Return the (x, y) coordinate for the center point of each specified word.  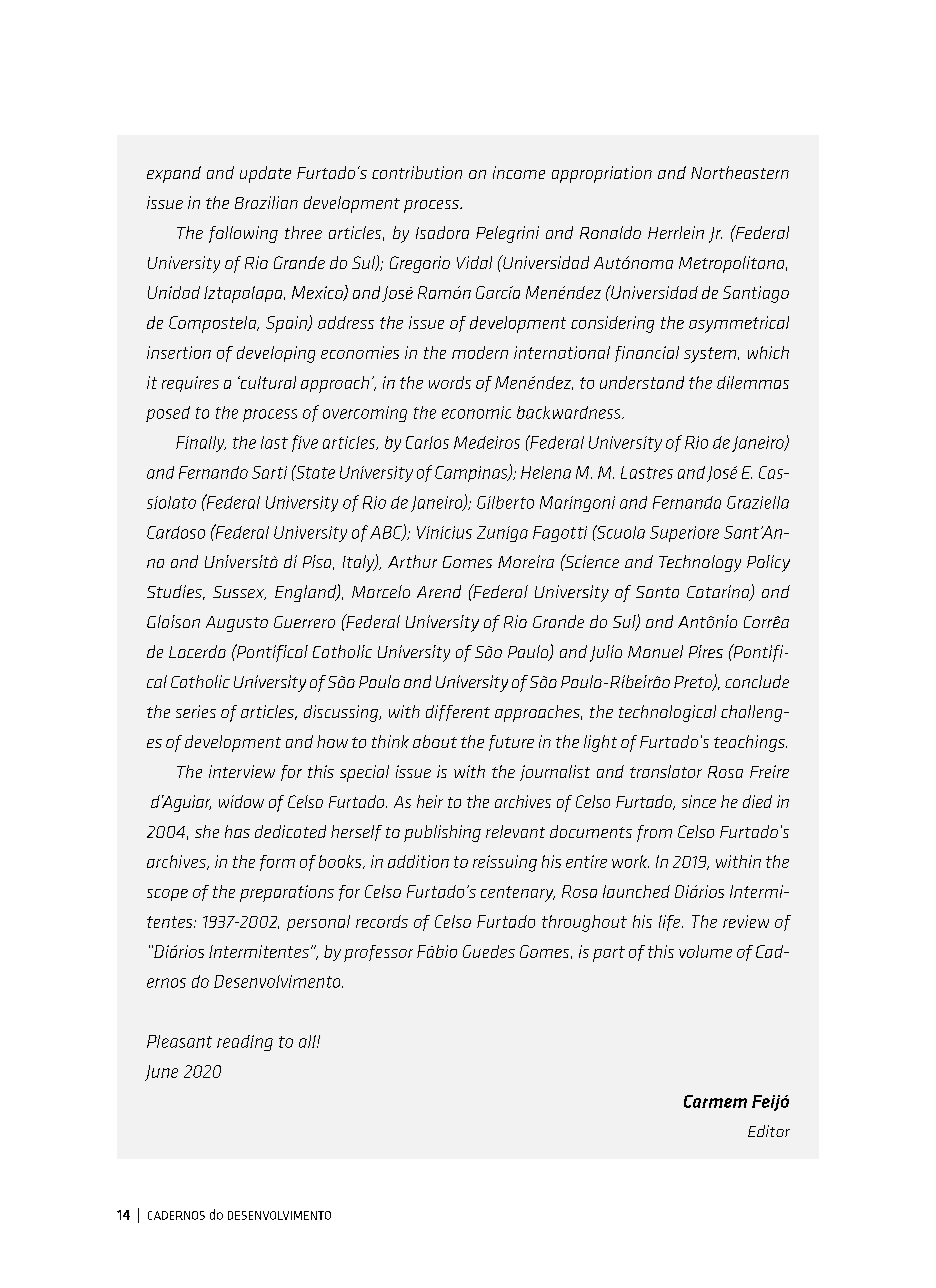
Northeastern (740, 172)
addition (418, 861)
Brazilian (266, 202)
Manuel (655, 651)
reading (245, 1043)
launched (636, 891)
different (458, 713)
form (277, 863)
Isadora (442, 232)
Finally (201, 444)
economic (476, 412)
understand (642, 382)
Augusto (237, 624)
